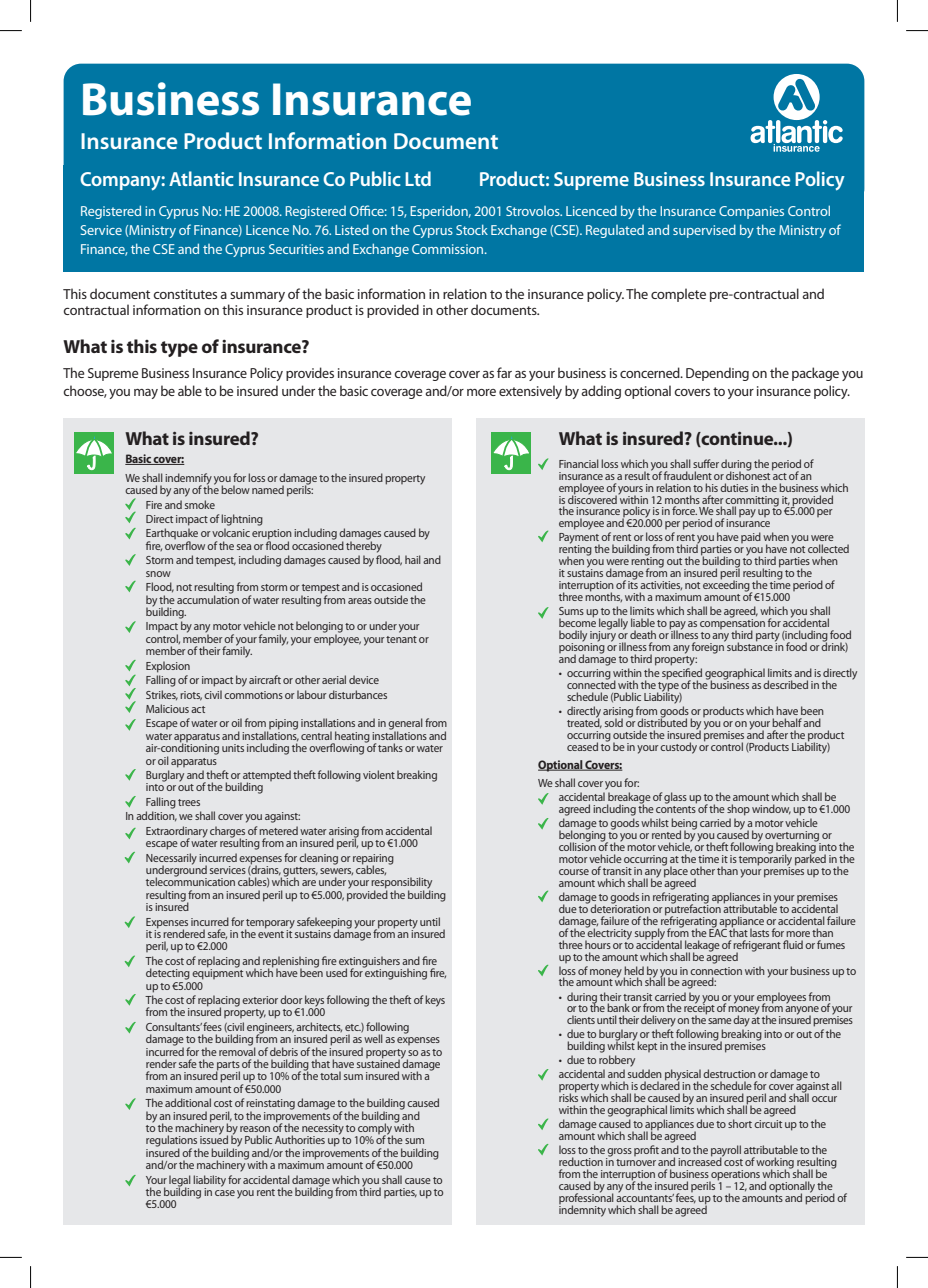 This document has height=1288, width=928. What do you see at coordinates (785, 684) in the document?
I see `described` at bounding box center [785, 684].
